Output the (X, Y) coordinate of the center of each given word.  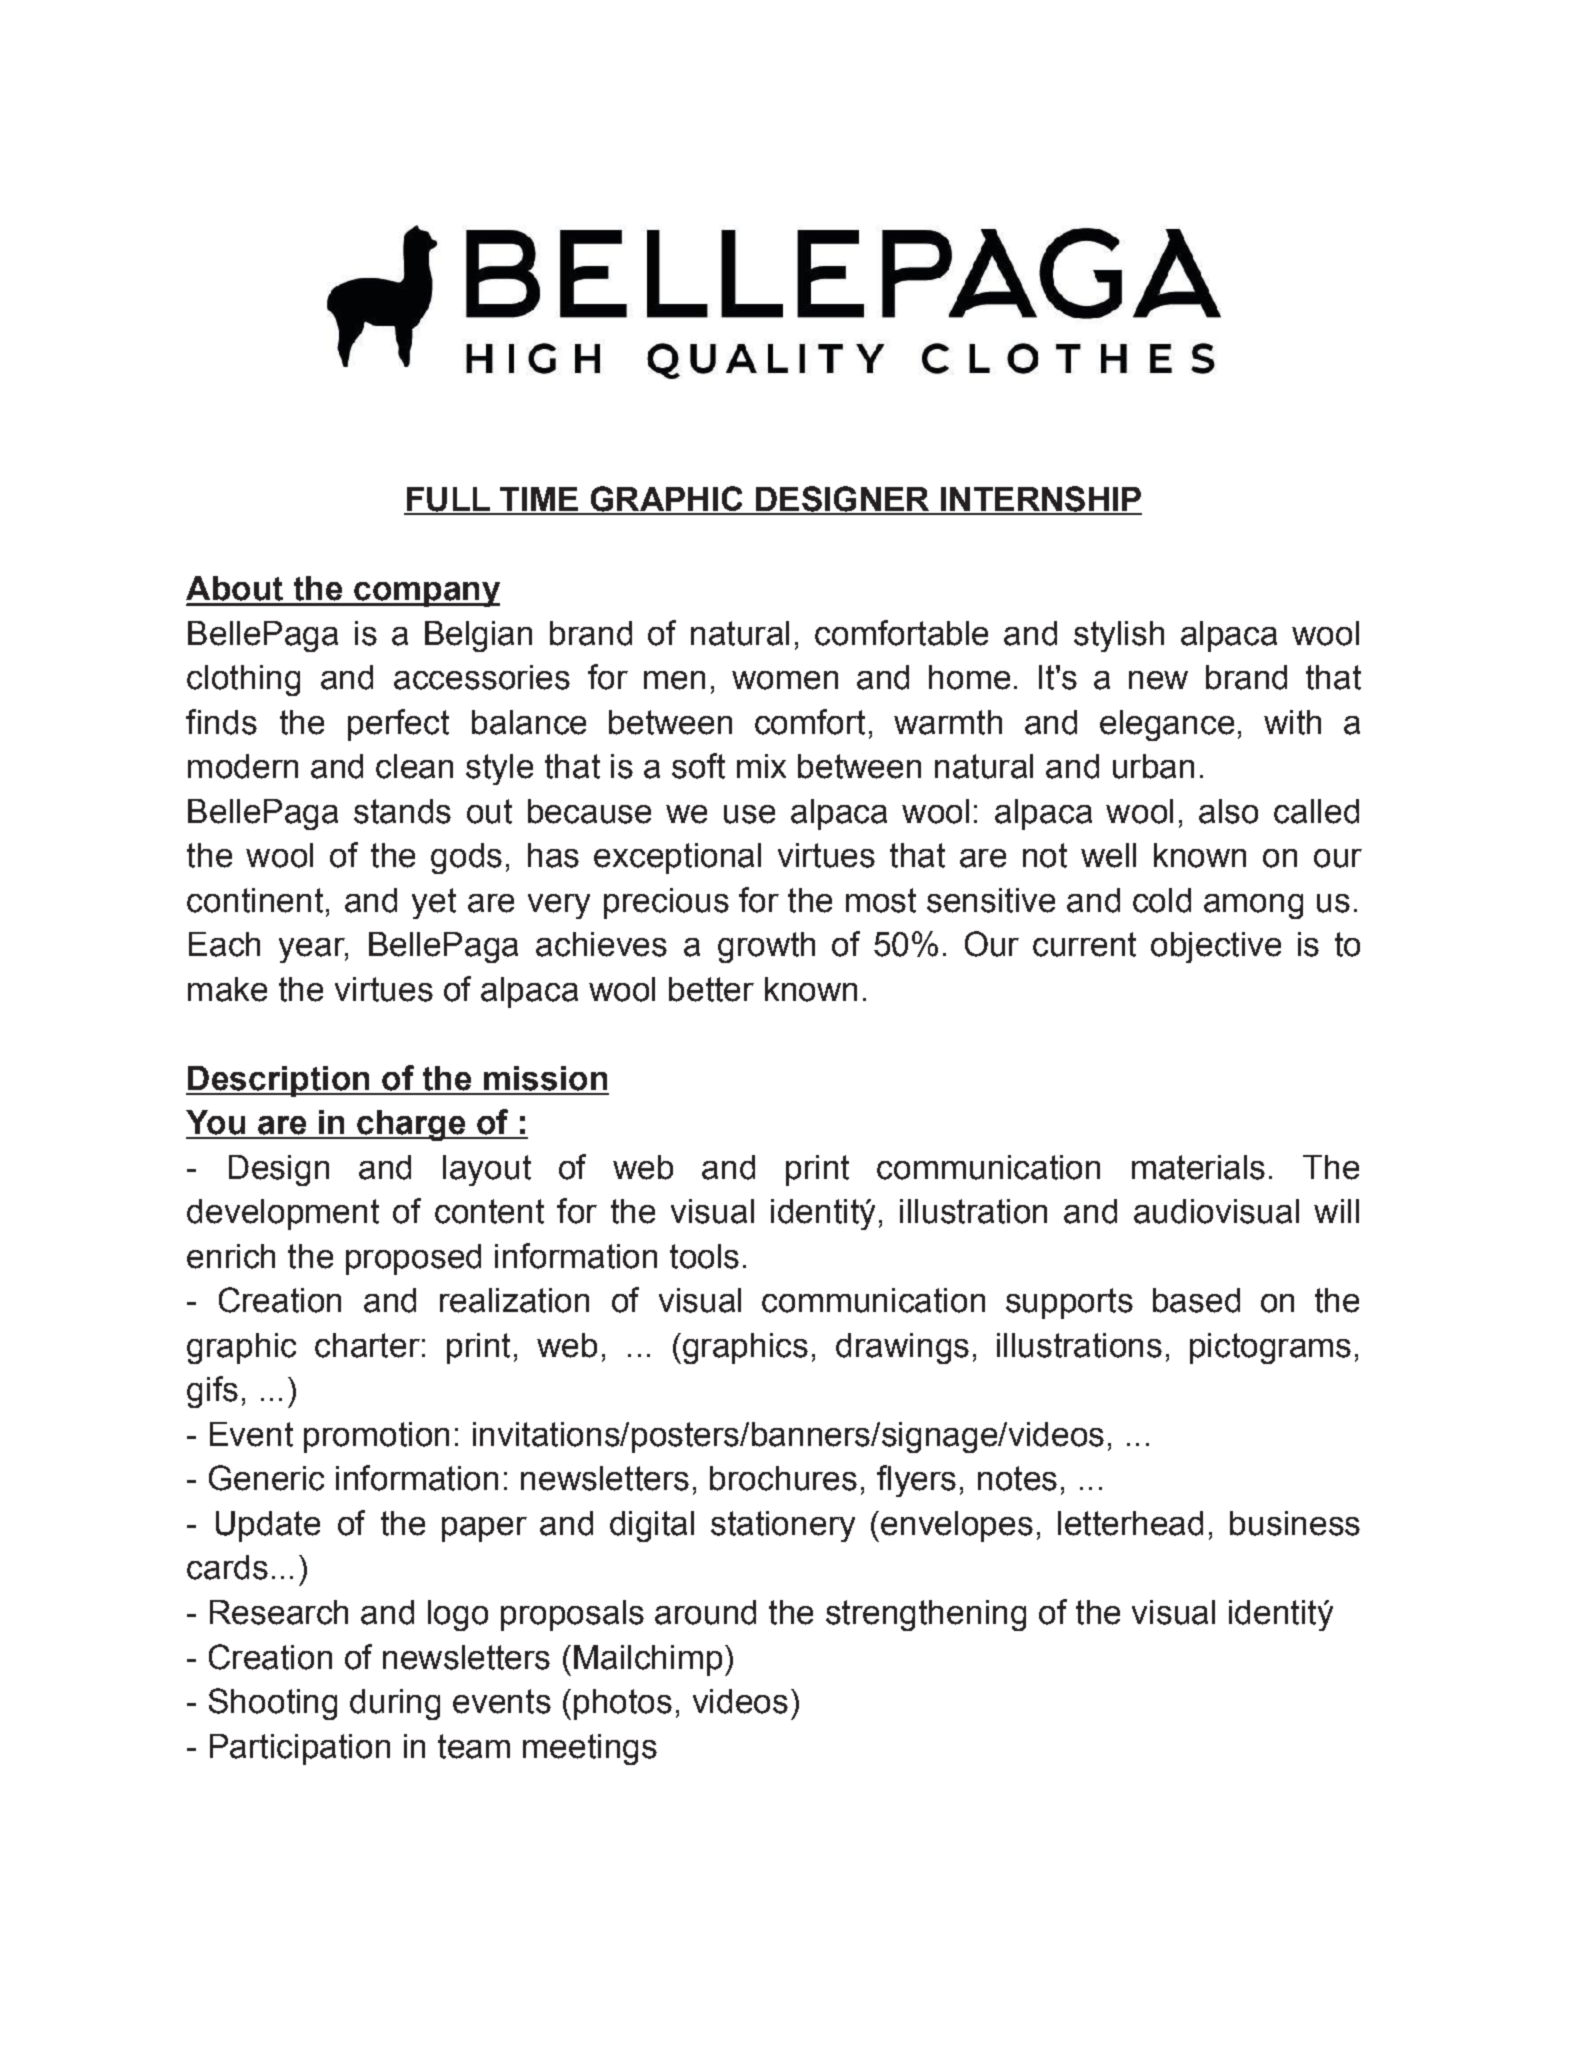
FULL (448, 500)
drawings (902, 1348)
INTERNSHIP (1040, 500)
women (785, 680)
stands (402, 811)
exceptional (677, 858)
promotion (376, 1437)
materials (1198, 1167)
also (1228, 811)
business (1295, 1523)
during (395, 1704)
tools (704, 1256)
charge (411, 1125)
